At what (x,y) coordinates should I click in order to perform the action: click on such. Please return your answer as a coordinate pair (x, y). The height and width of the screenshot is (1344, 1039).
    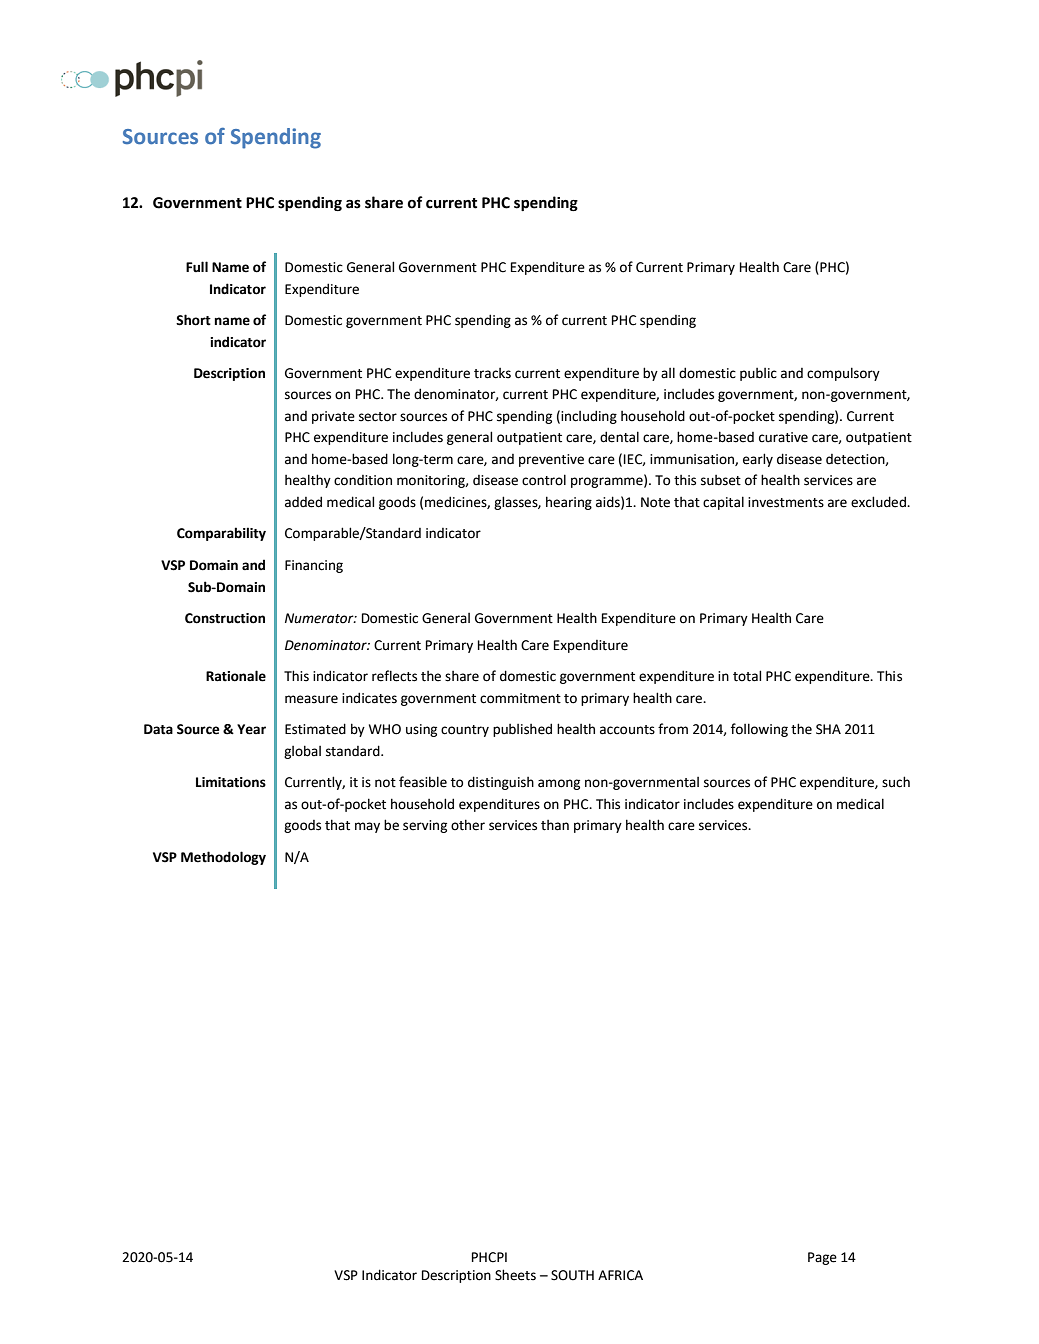
    Looking at the image, I should click on (896, 782).
